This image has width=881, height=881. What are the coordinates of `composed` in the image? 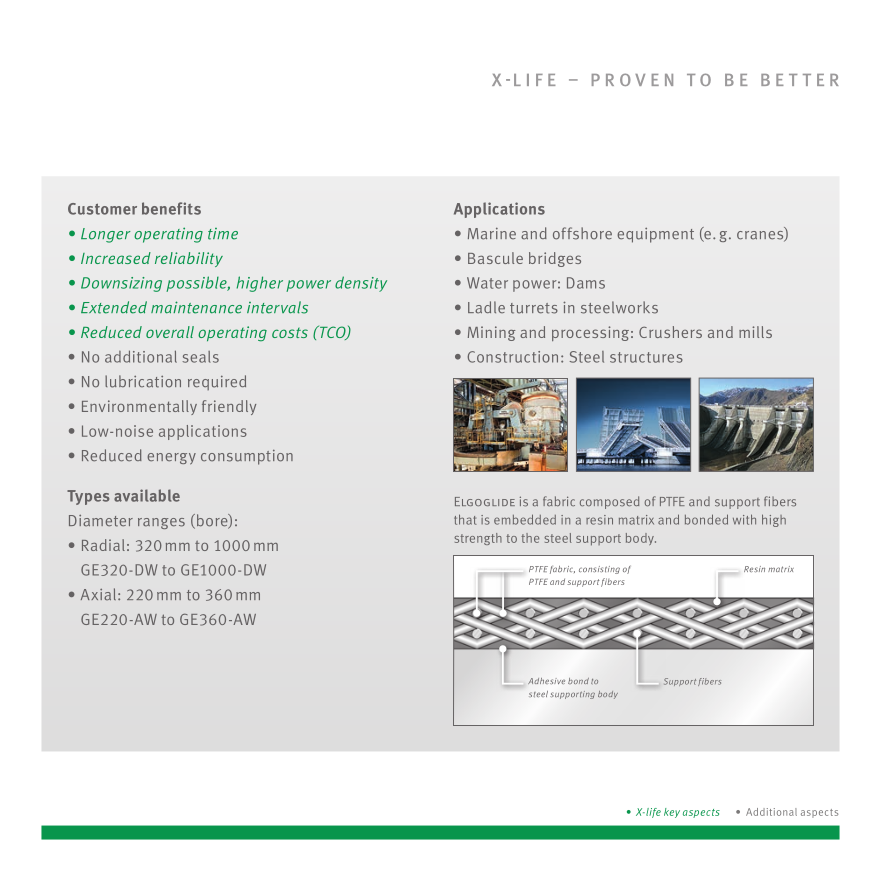 It's located at (609, 502).
